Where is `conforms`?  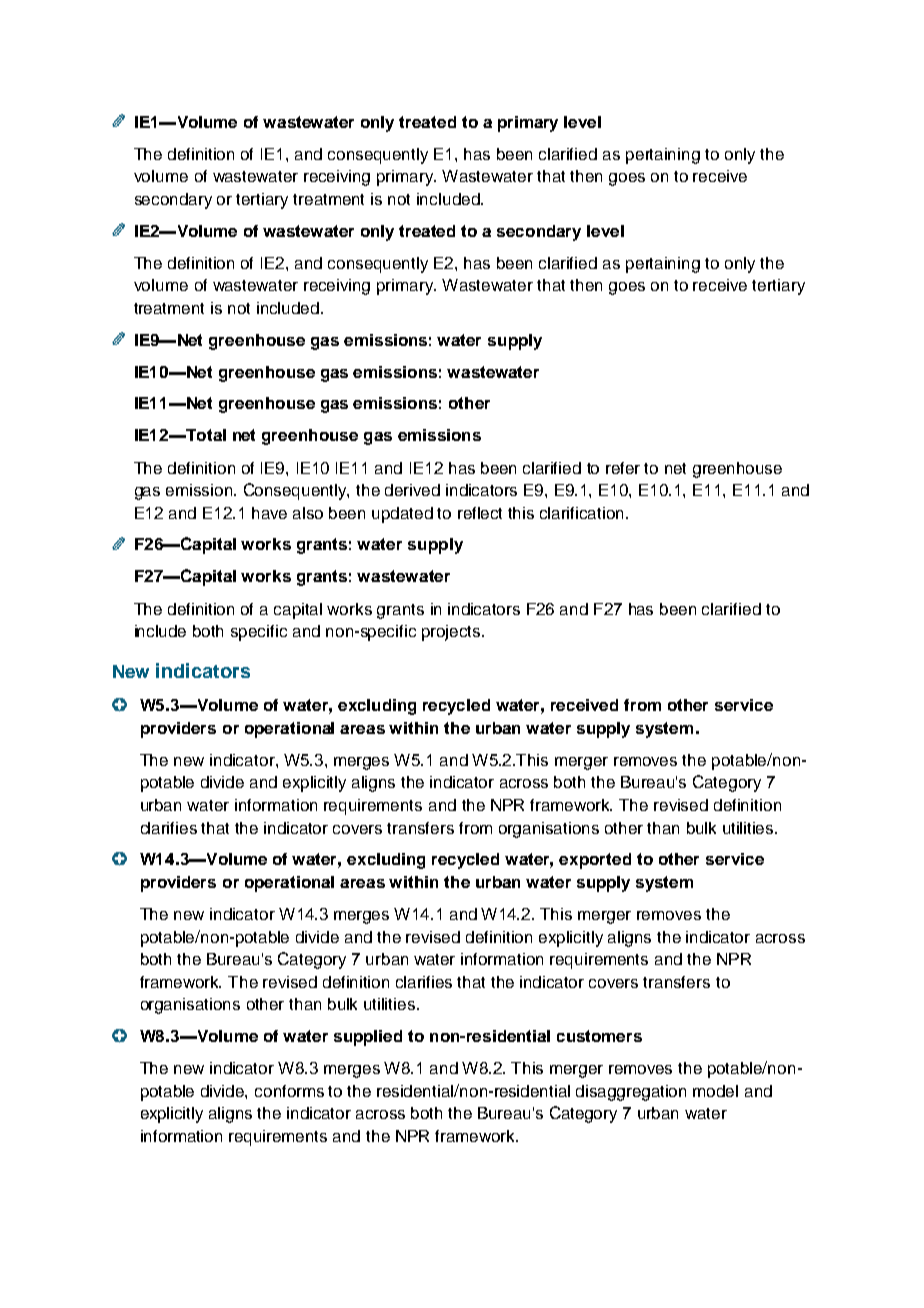 conforms is located at coordinates (289, 1091).
